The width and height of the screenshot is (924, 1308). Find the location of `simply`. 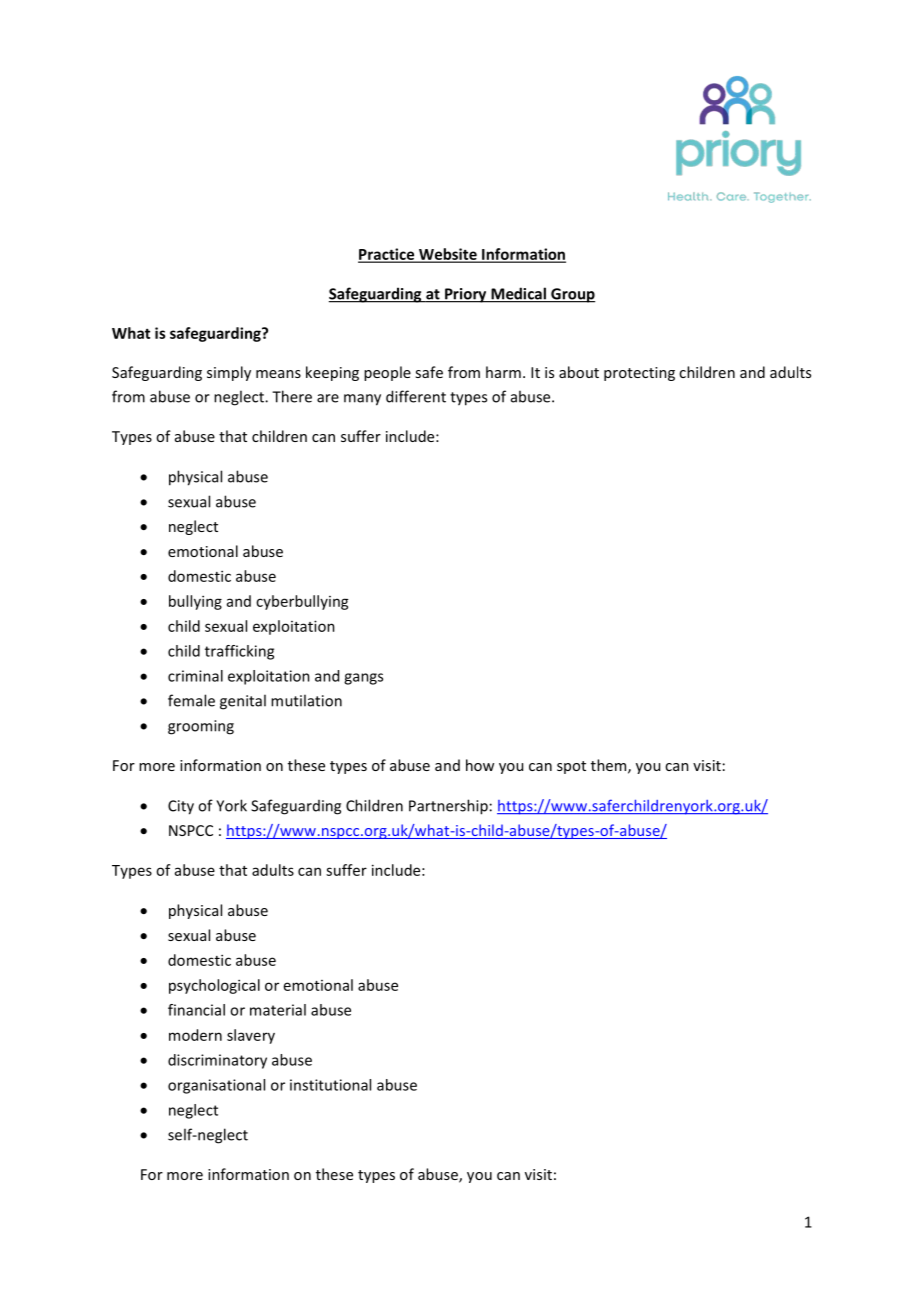

simply is located at coordinates (229, 373).
